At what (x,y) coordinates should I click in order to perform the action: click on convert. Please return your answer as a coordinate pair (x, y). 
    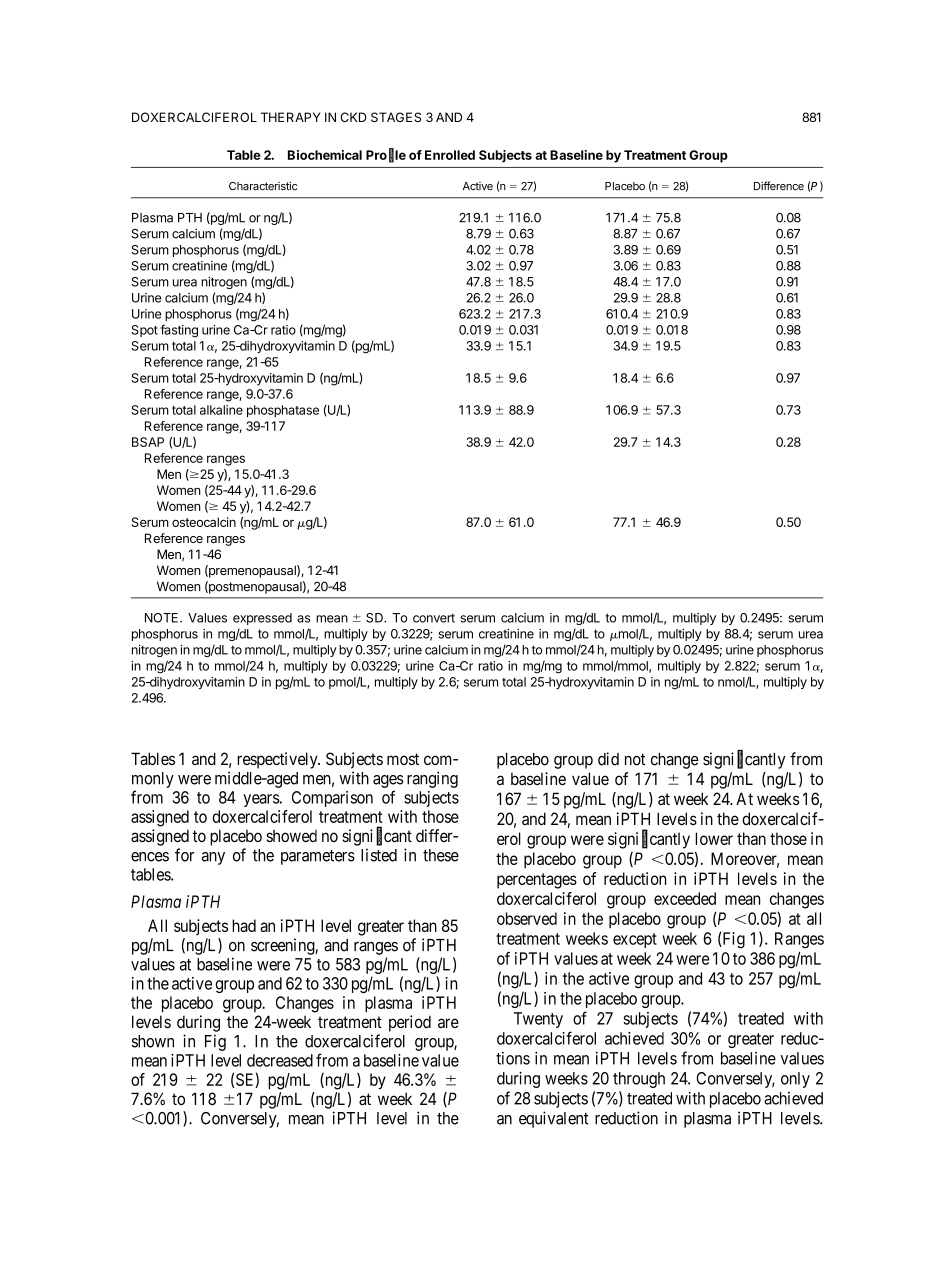
    Looking at the image, I should click on (434, 618).
